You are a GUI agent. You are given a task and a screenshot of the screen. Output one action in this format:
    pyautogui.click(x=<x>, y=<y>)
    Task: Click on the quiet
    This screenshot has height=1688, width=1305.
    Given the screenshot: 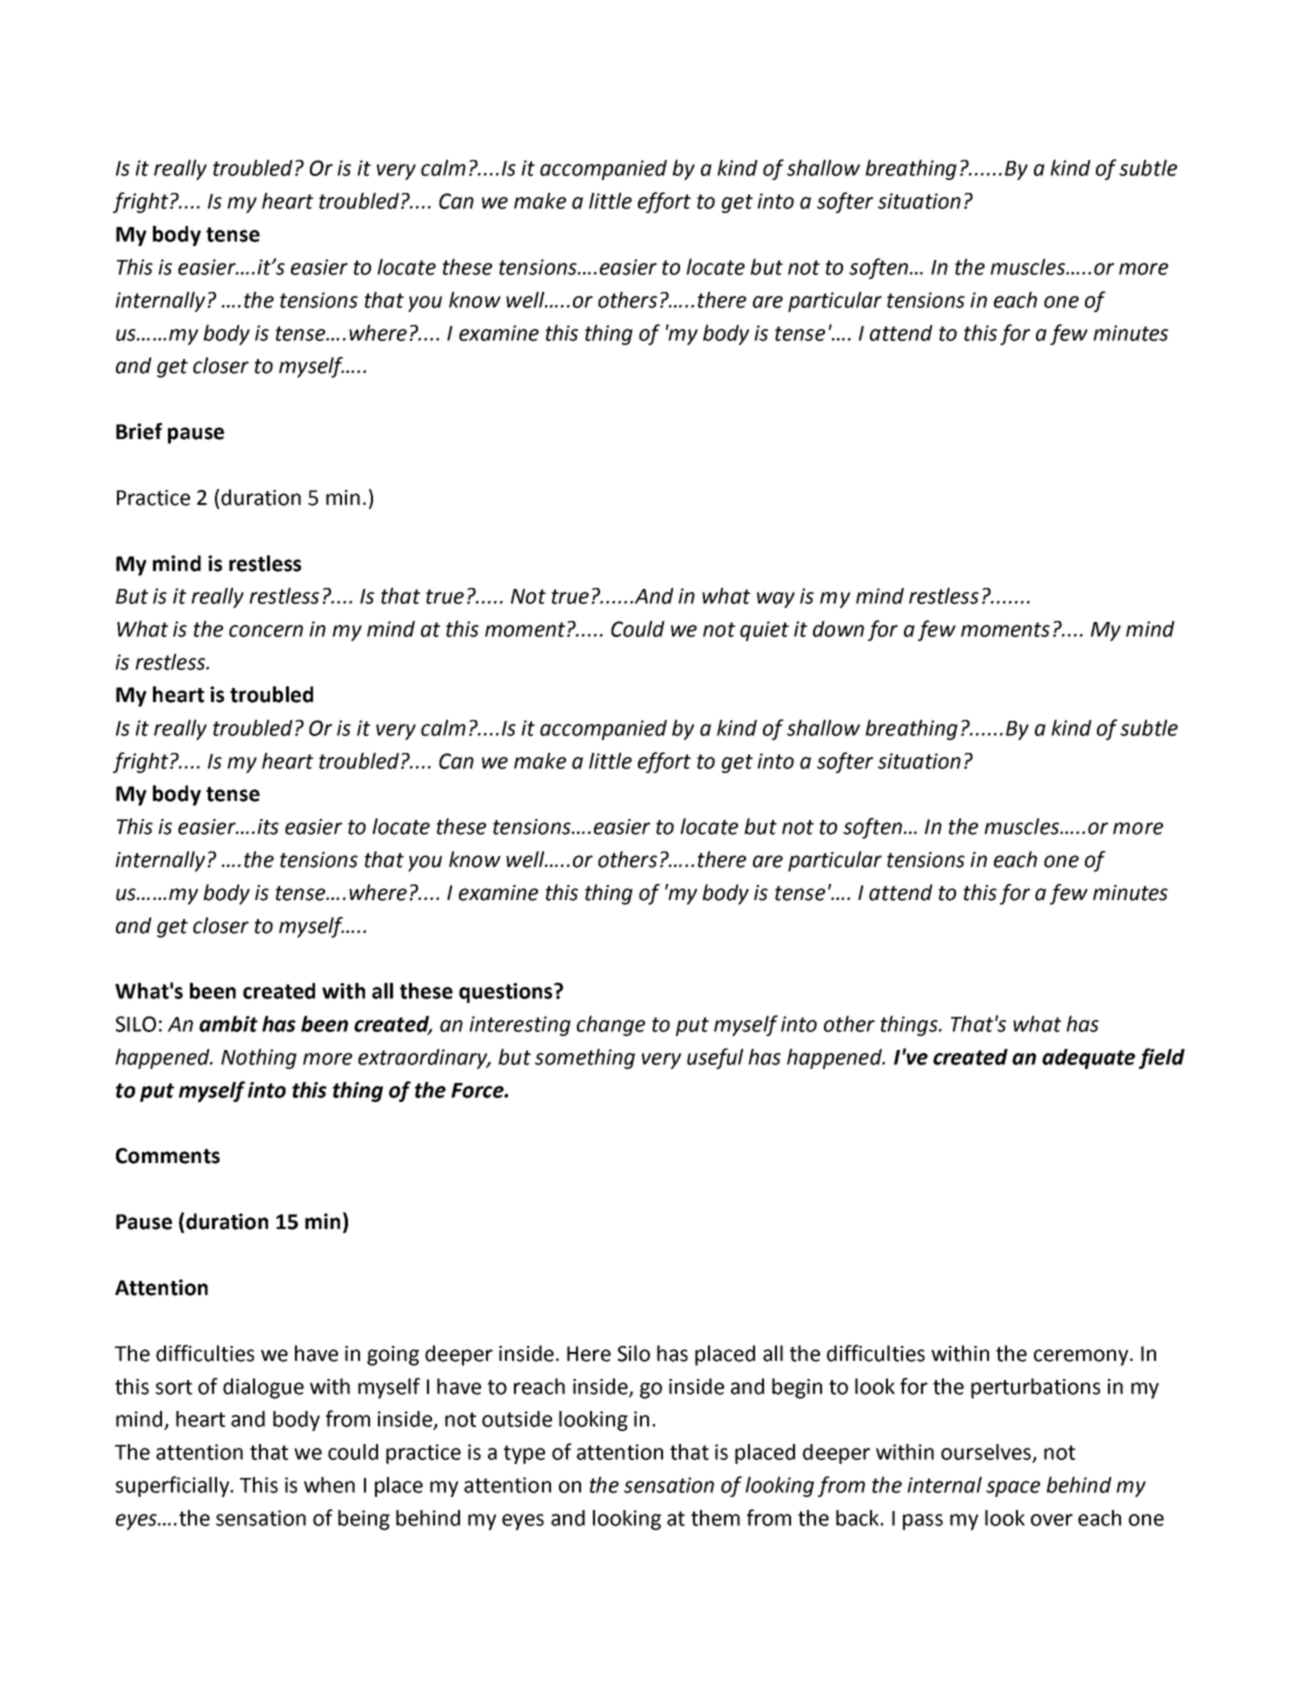 What is the action you would take?
    pyautogui.click(x=764, y=631)
